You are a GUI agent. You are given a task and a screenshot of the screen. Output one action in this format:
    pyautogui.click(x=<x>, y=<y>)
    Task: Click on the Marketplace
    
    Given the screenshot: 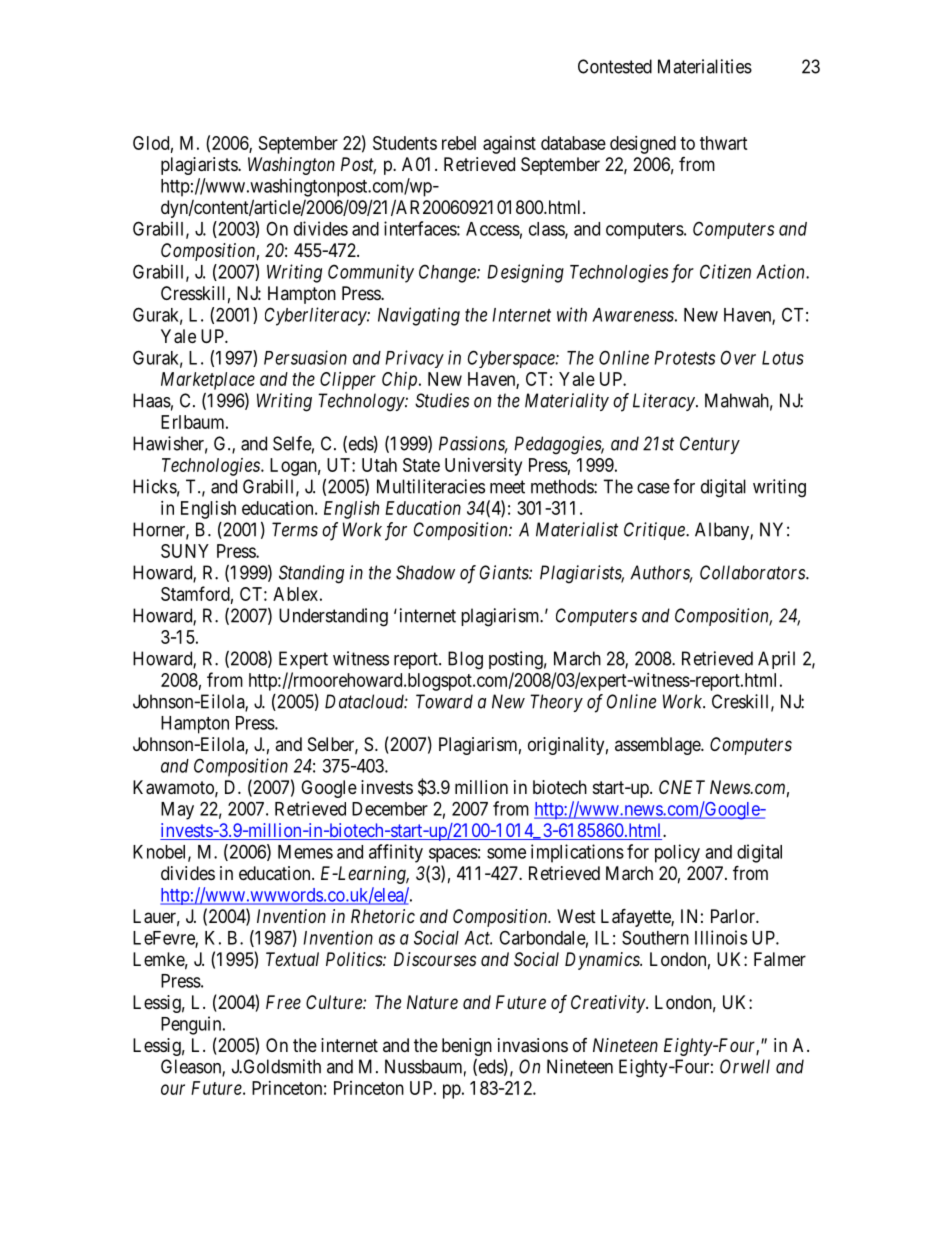 What is the action you would take?
    pyautogui.click(x=208, y=381)
